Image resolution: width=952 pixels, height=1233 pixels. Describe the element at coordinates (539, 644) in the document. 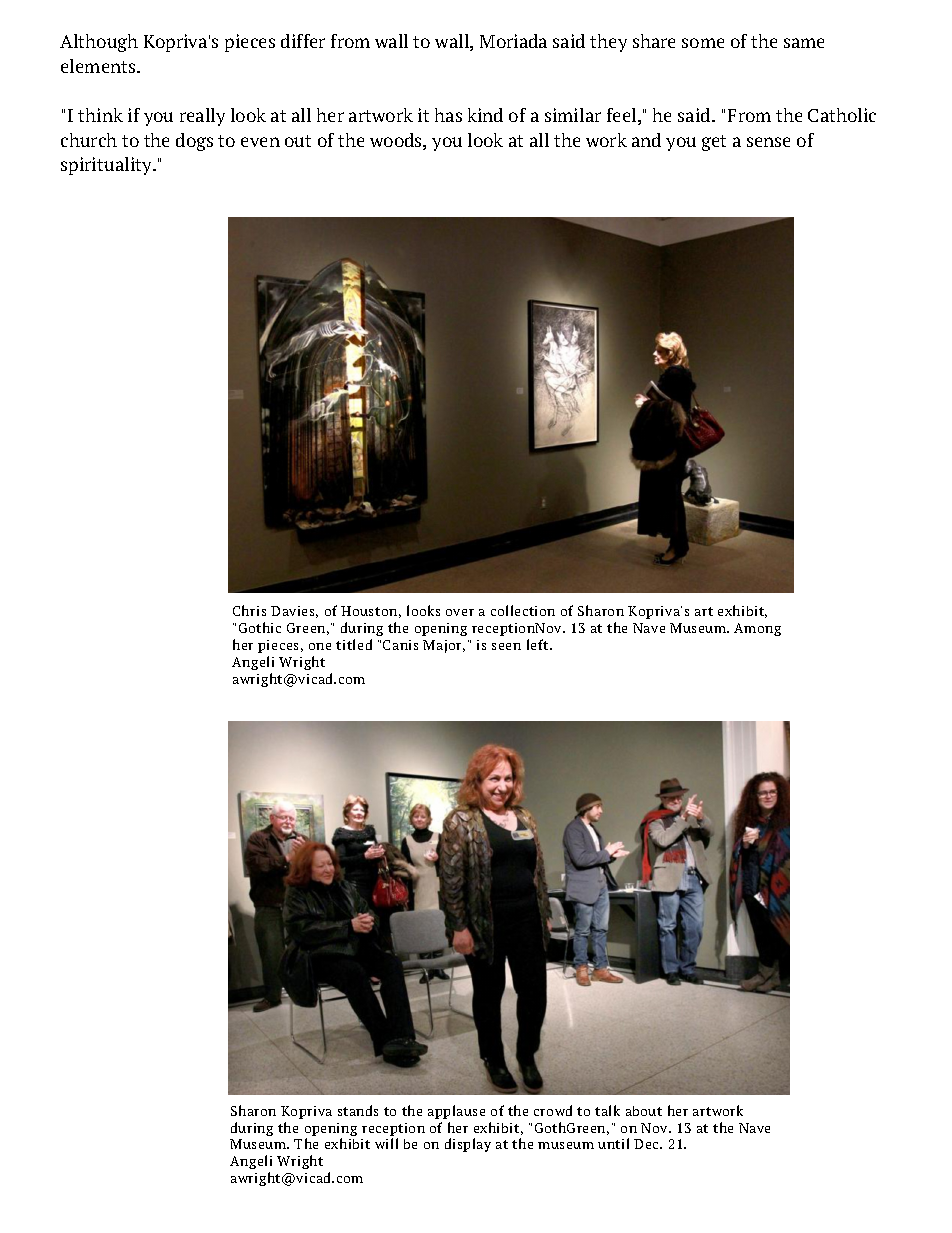

I see `left` at that location.
